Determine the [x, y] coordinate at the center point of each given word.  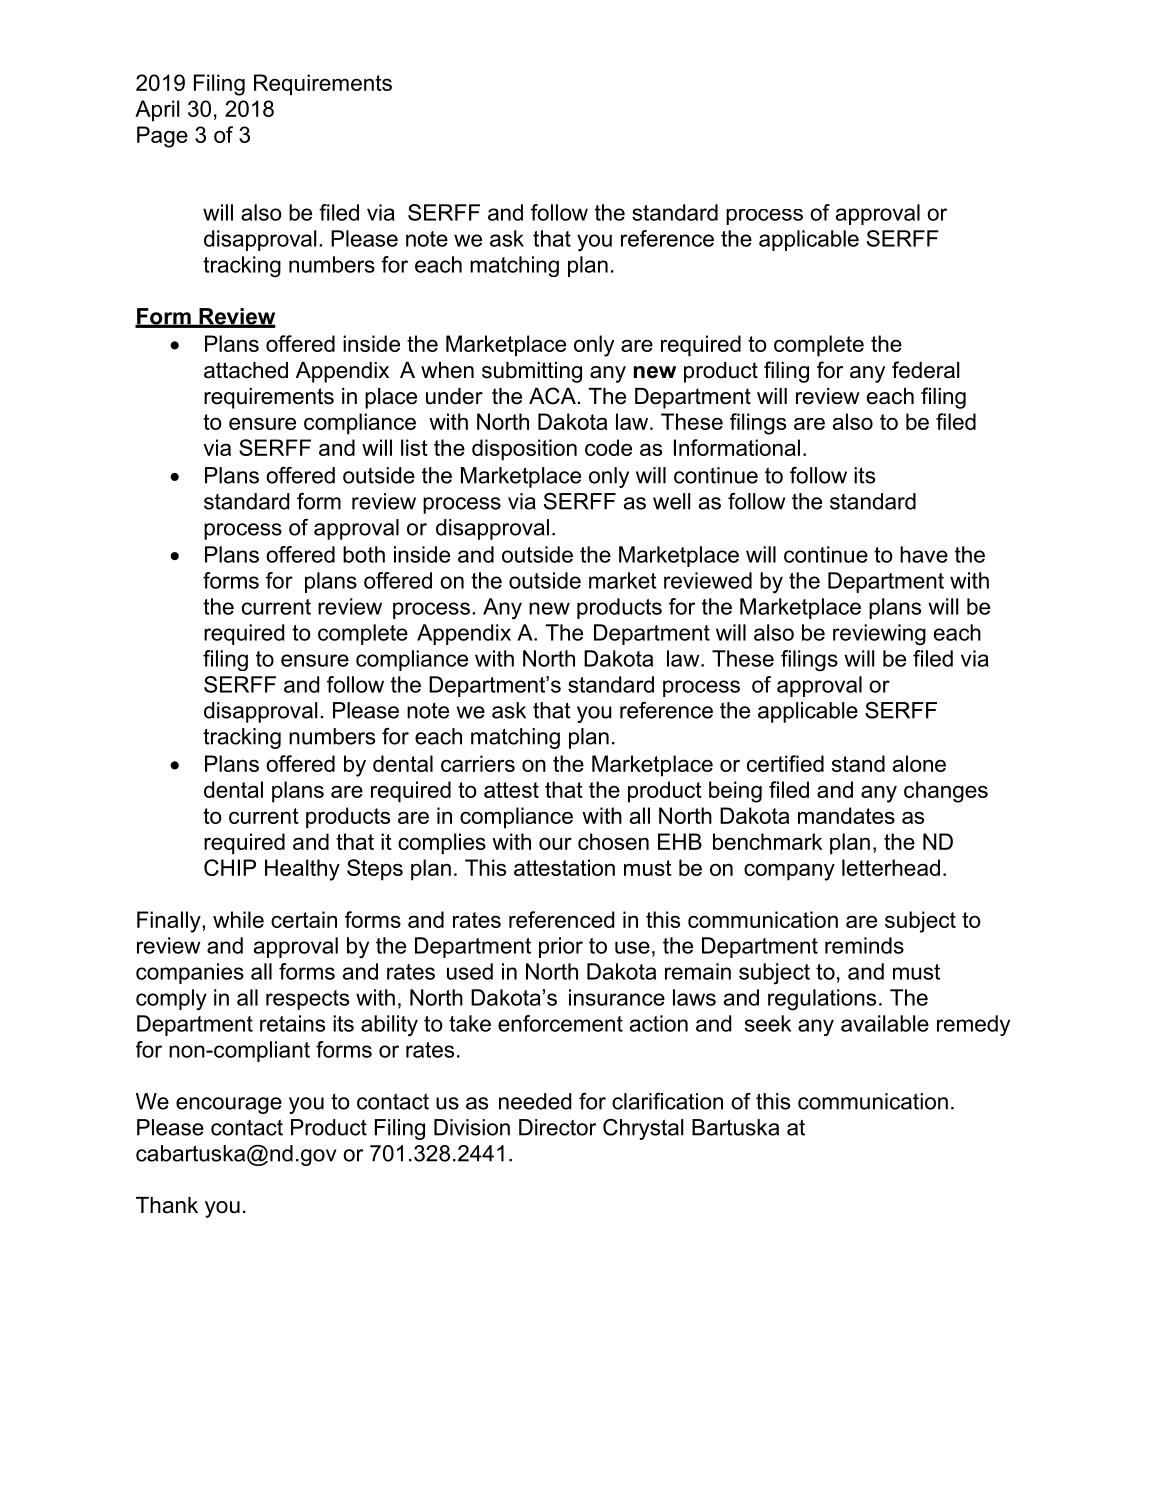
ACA [553, 396]
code [608, 447]
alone [919, 763]
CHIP [230, 867]
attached [246, 370]
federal [925, 370]
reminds [864, 945]
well [671, 501]
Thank [167, 1205]
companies [190, 973]
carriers [478, 763]
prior [561, 947]
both [364, 554]
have [924, 554]
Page [162, 137]
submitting [532, 372]
